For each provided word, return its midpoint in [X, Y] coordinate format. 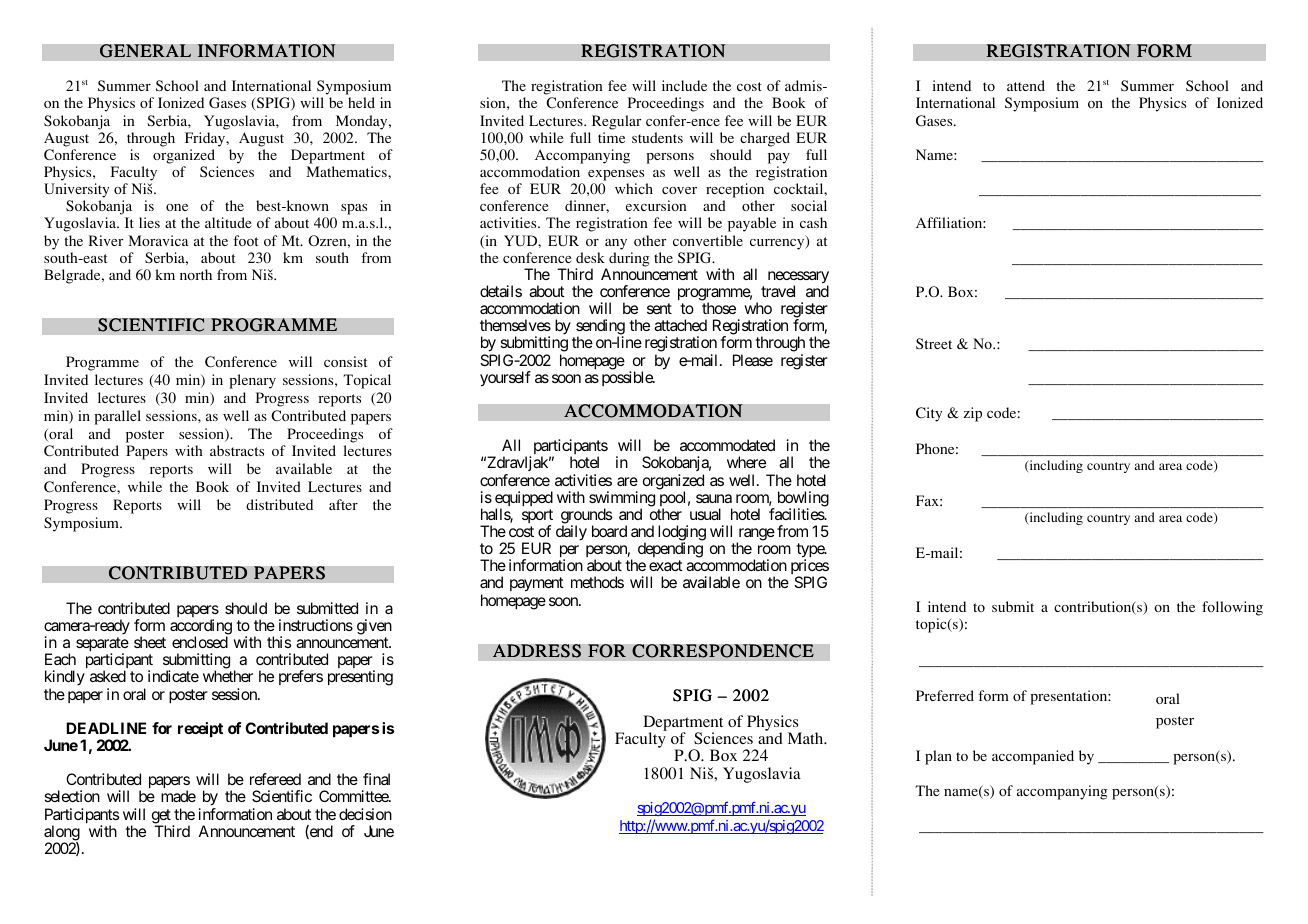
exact [666, 565]
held [361, 102]
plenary [252, 381]
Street [934, 343]
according [201, 628]
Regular [616, 122]
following [1232, 608]
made [178, 796]
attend [1026, 85]
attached [680, 325]
